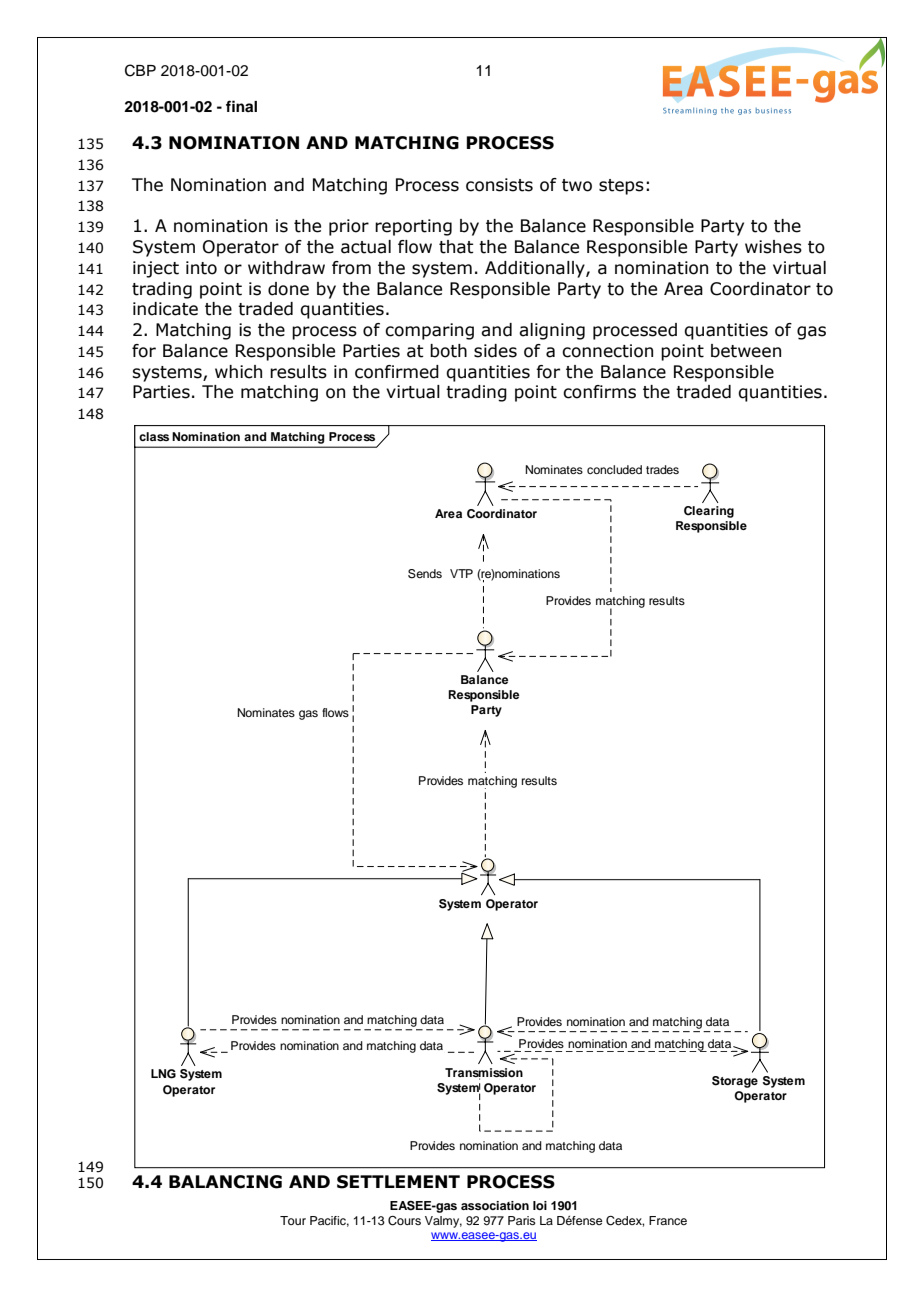 This image has width=924, height=1308. What do you see at coordinates (621, 187) in the image?
I see `steps` at bounding box center [621, 187].
